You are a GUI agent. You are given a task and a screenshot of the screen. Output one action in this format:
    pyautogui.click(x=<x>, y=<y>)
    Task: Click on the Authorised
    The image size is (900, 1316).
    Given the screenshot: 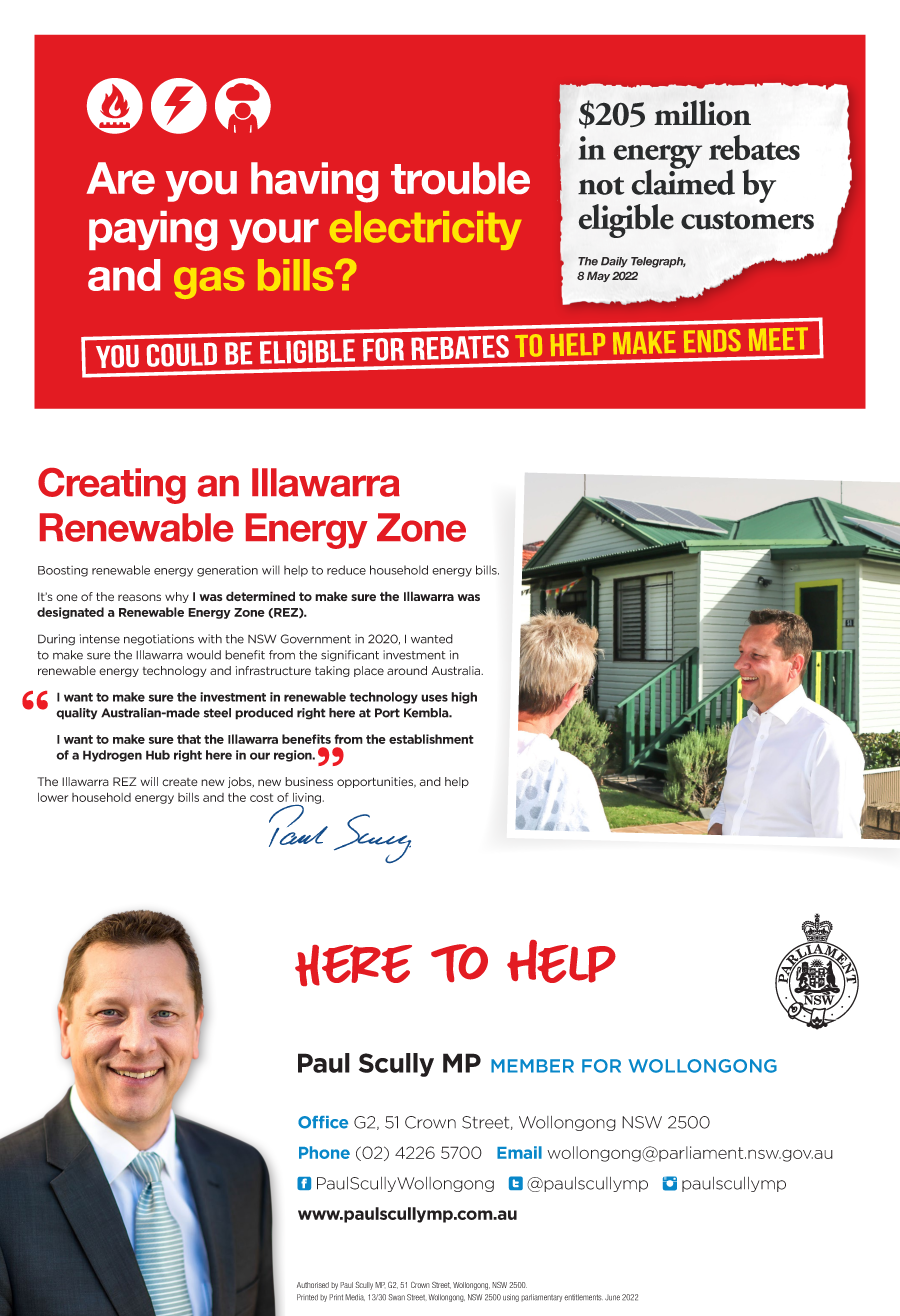 What is the action you would take?
    pyautogui.click(x=313, y=1285)
